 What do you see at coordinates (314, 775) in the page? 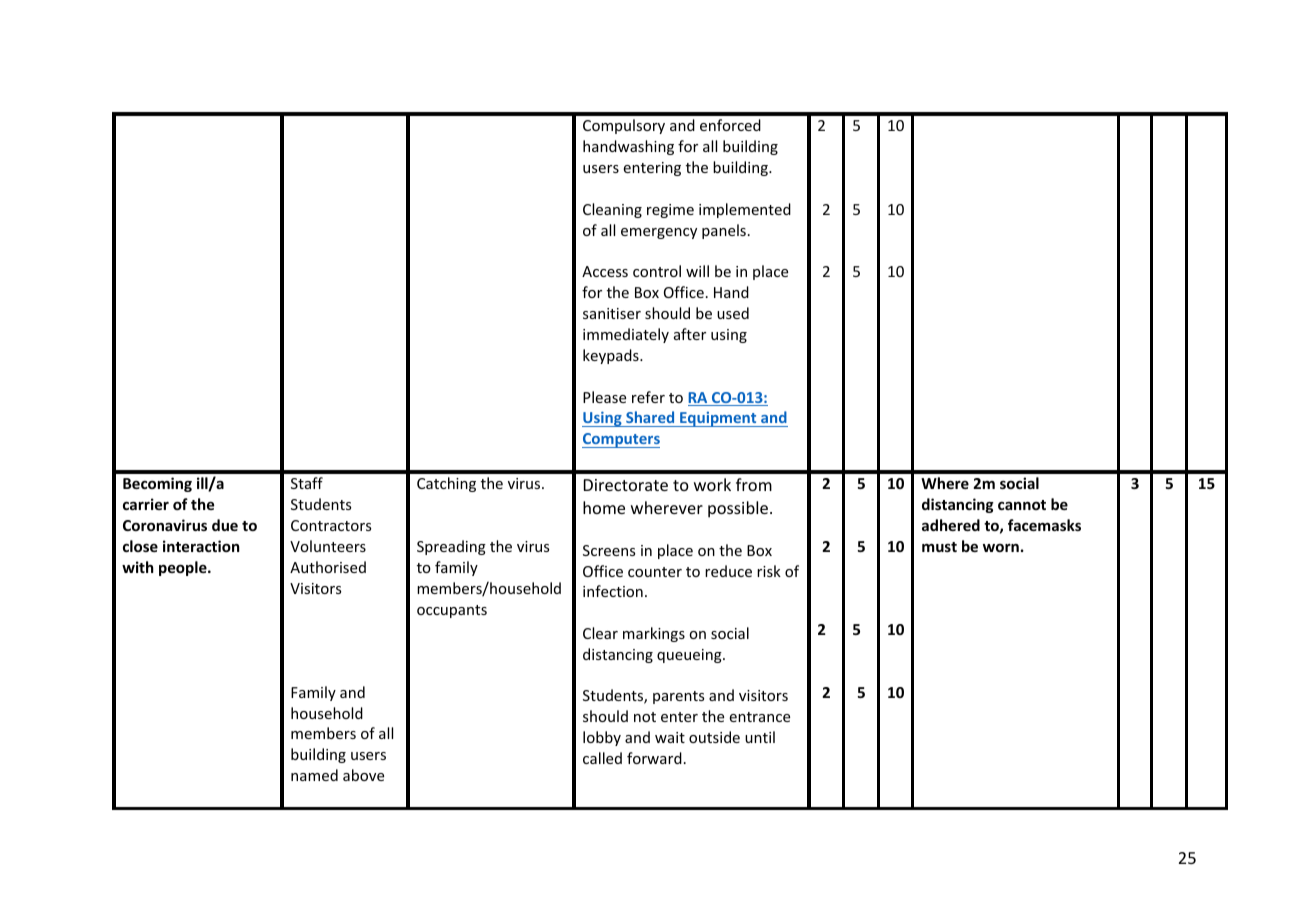
I see `named` at bounding box center [314, 775].
